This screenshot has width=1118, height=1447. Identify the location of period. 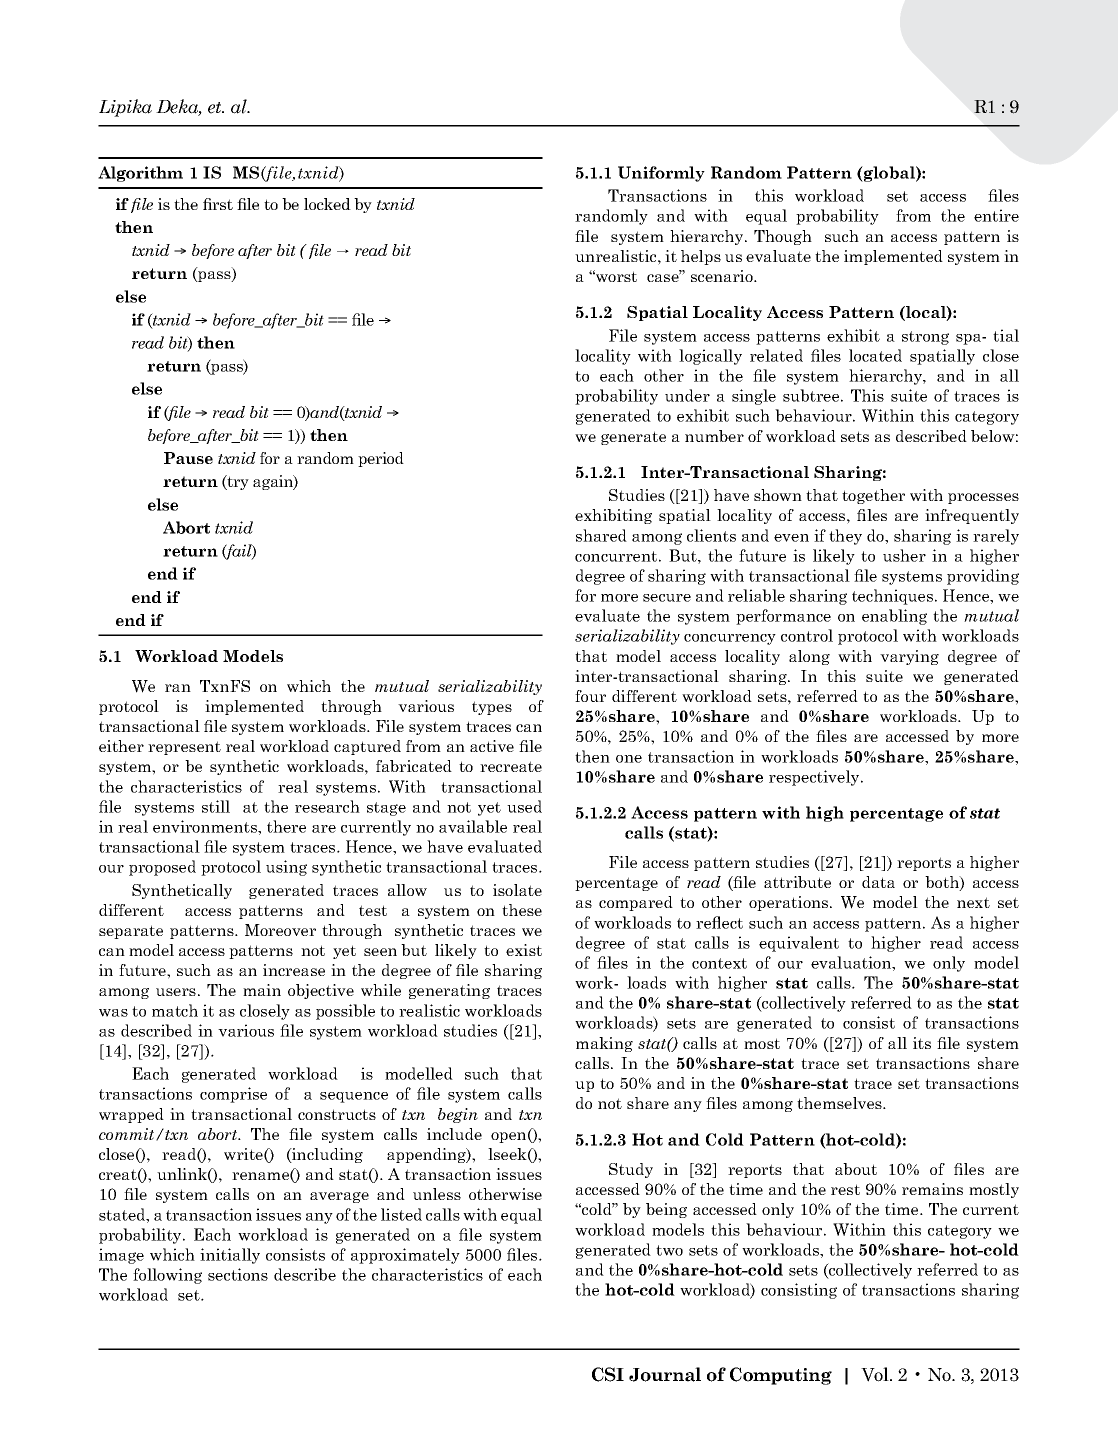
(381, 459).
